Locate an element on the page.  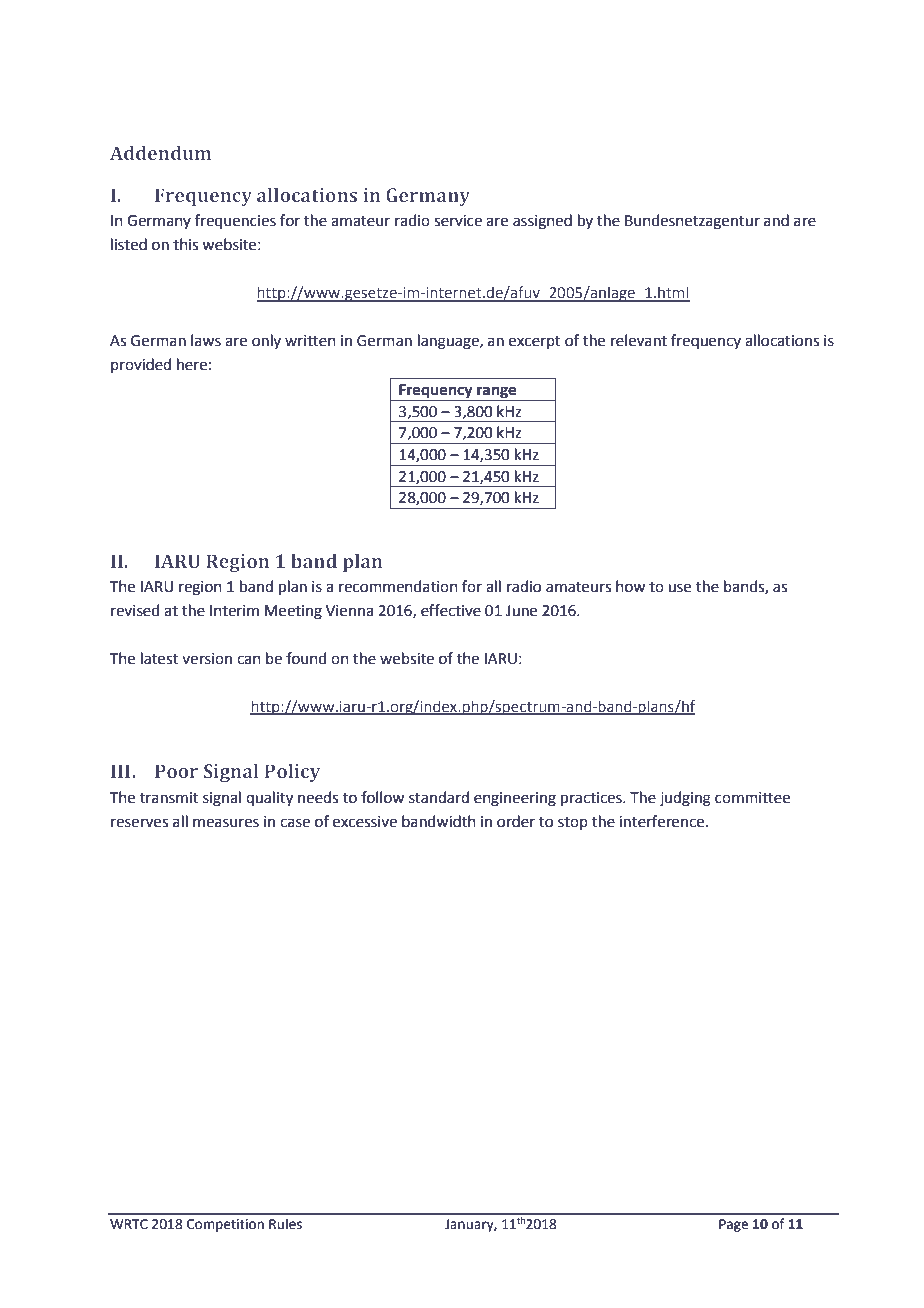
frequencies is located at coordinates (235, 221).
